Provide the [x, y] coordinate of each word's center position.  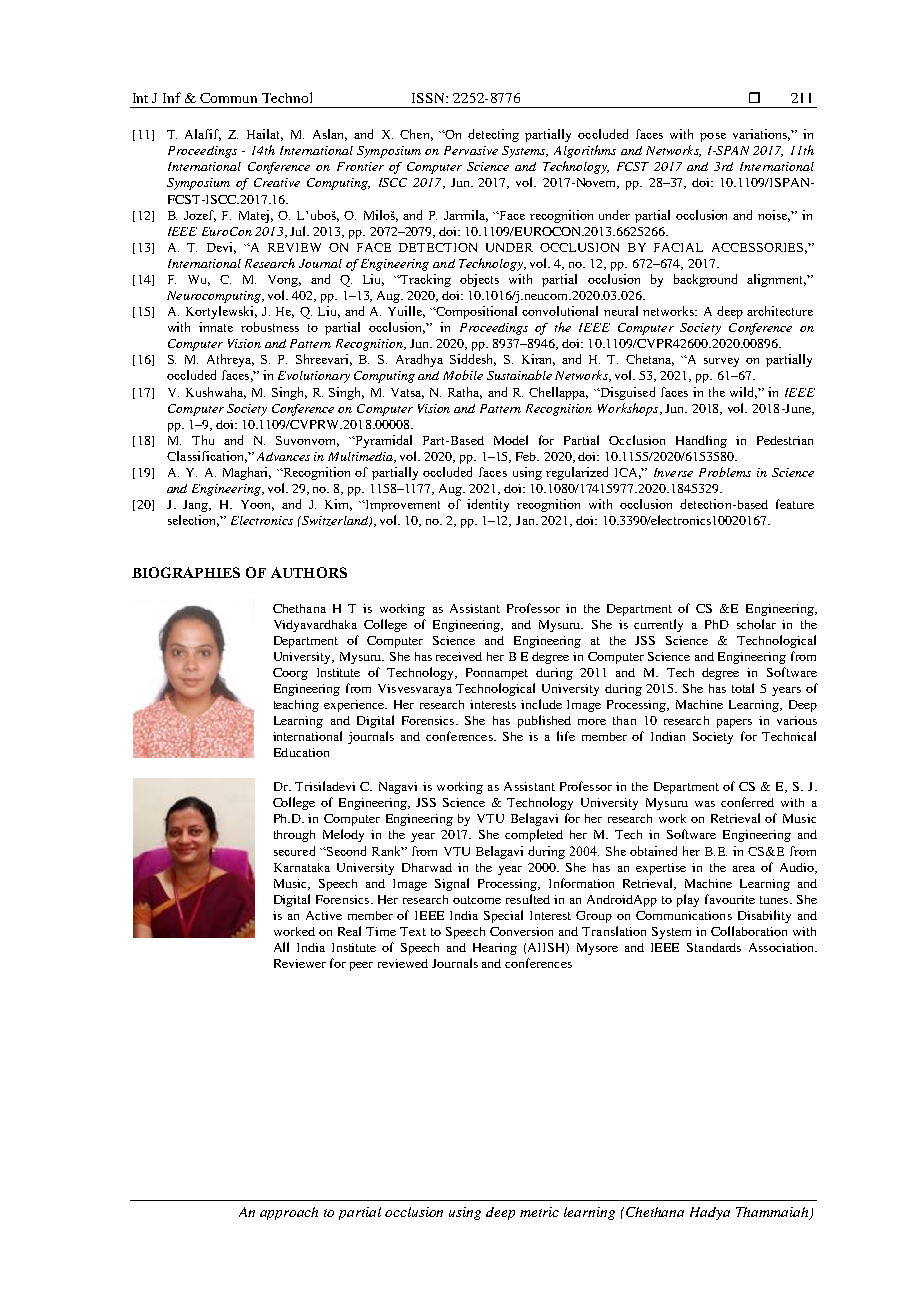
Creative [277, 182]
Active [324, 915]
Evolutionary [314, 377]
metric [539, 1212]
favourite [730, 899]
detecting [493, 135]
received [459, 656]
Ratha [465, 393]
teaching [296, 706]
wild [743, 393]
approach [289, 1213]
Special [503, 916]
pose [713, 137]
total [743, 688]
